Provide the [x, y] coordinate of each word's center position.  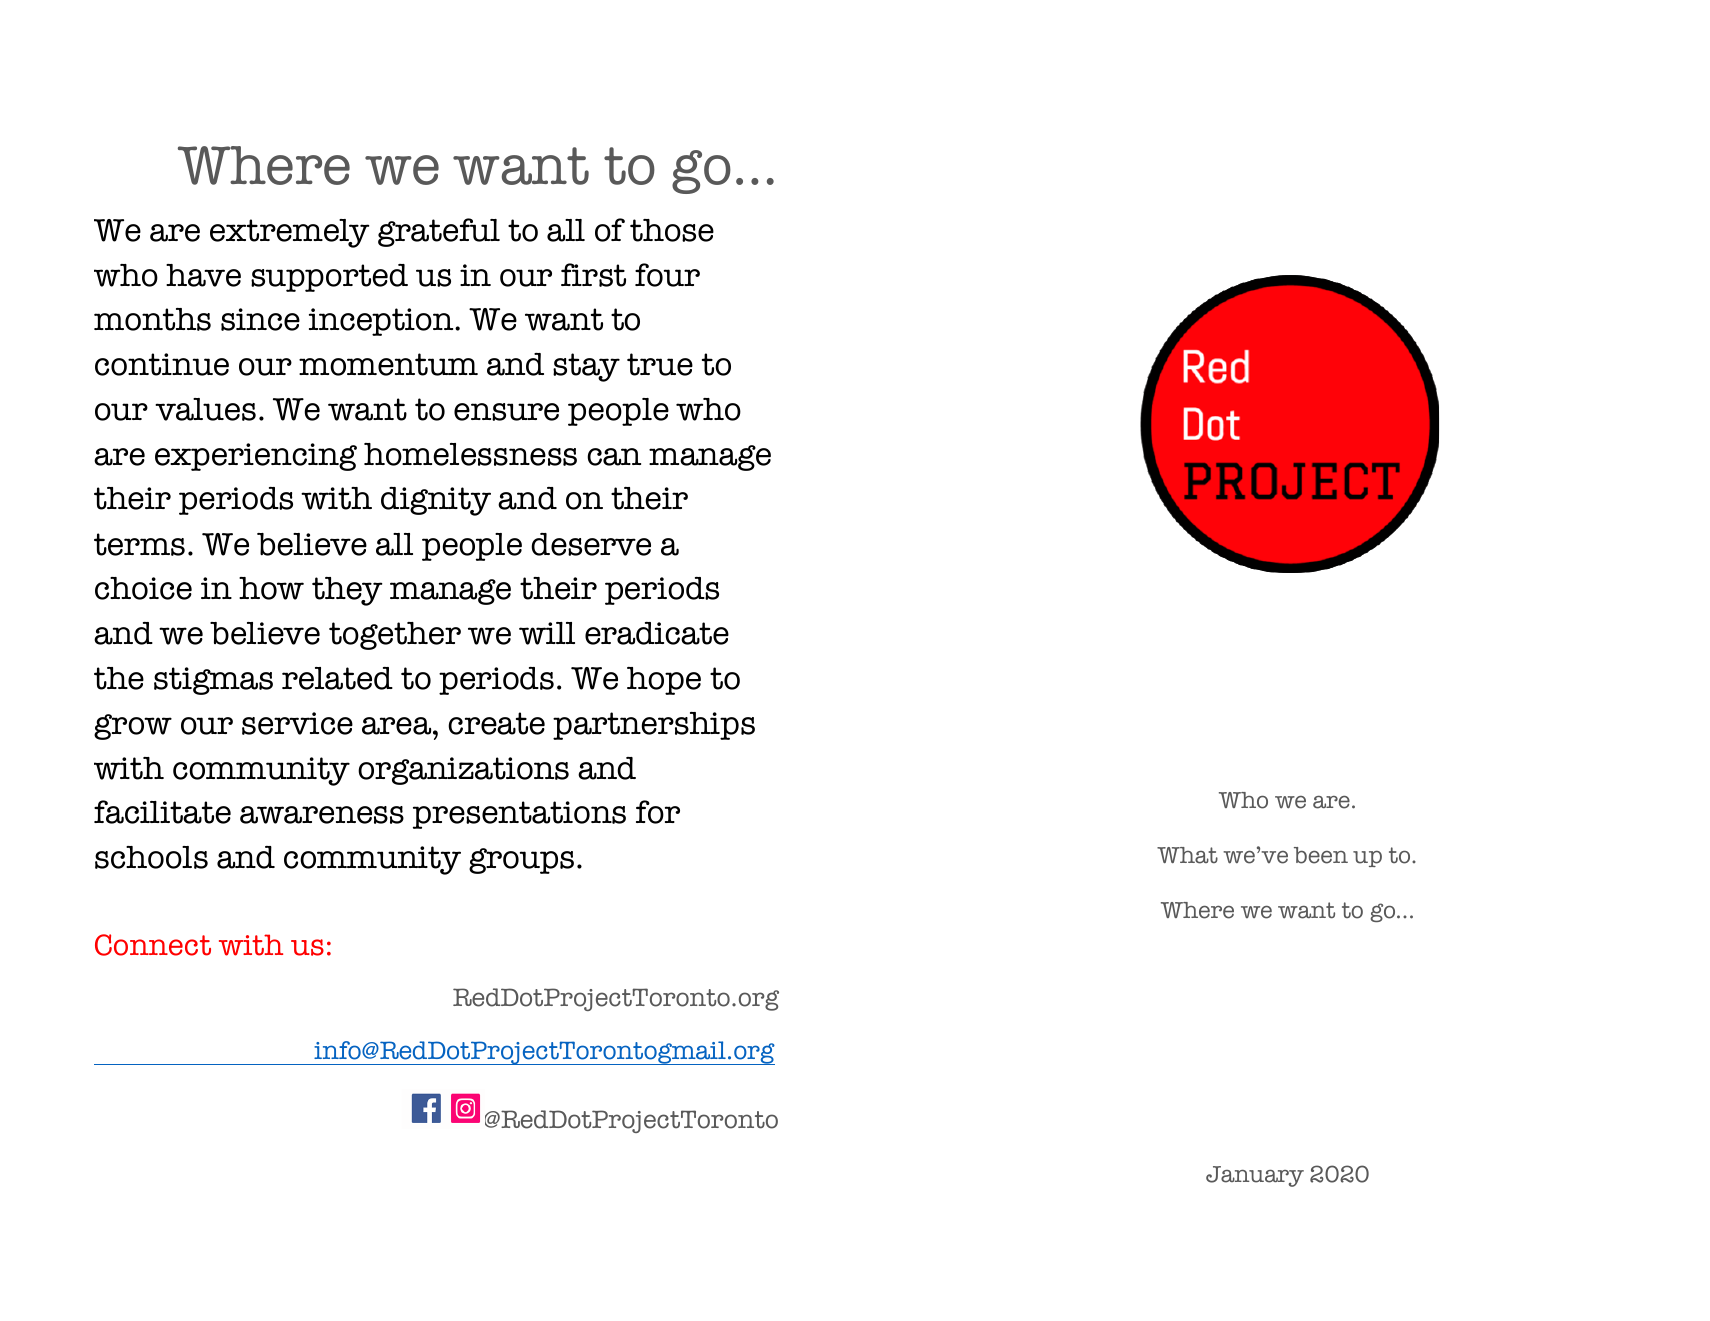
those [672, 230]
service [297, 723]
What [1187, 855]
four [667, 275]
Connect [153, 945]
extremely [290, 233]
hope [664, 681]
